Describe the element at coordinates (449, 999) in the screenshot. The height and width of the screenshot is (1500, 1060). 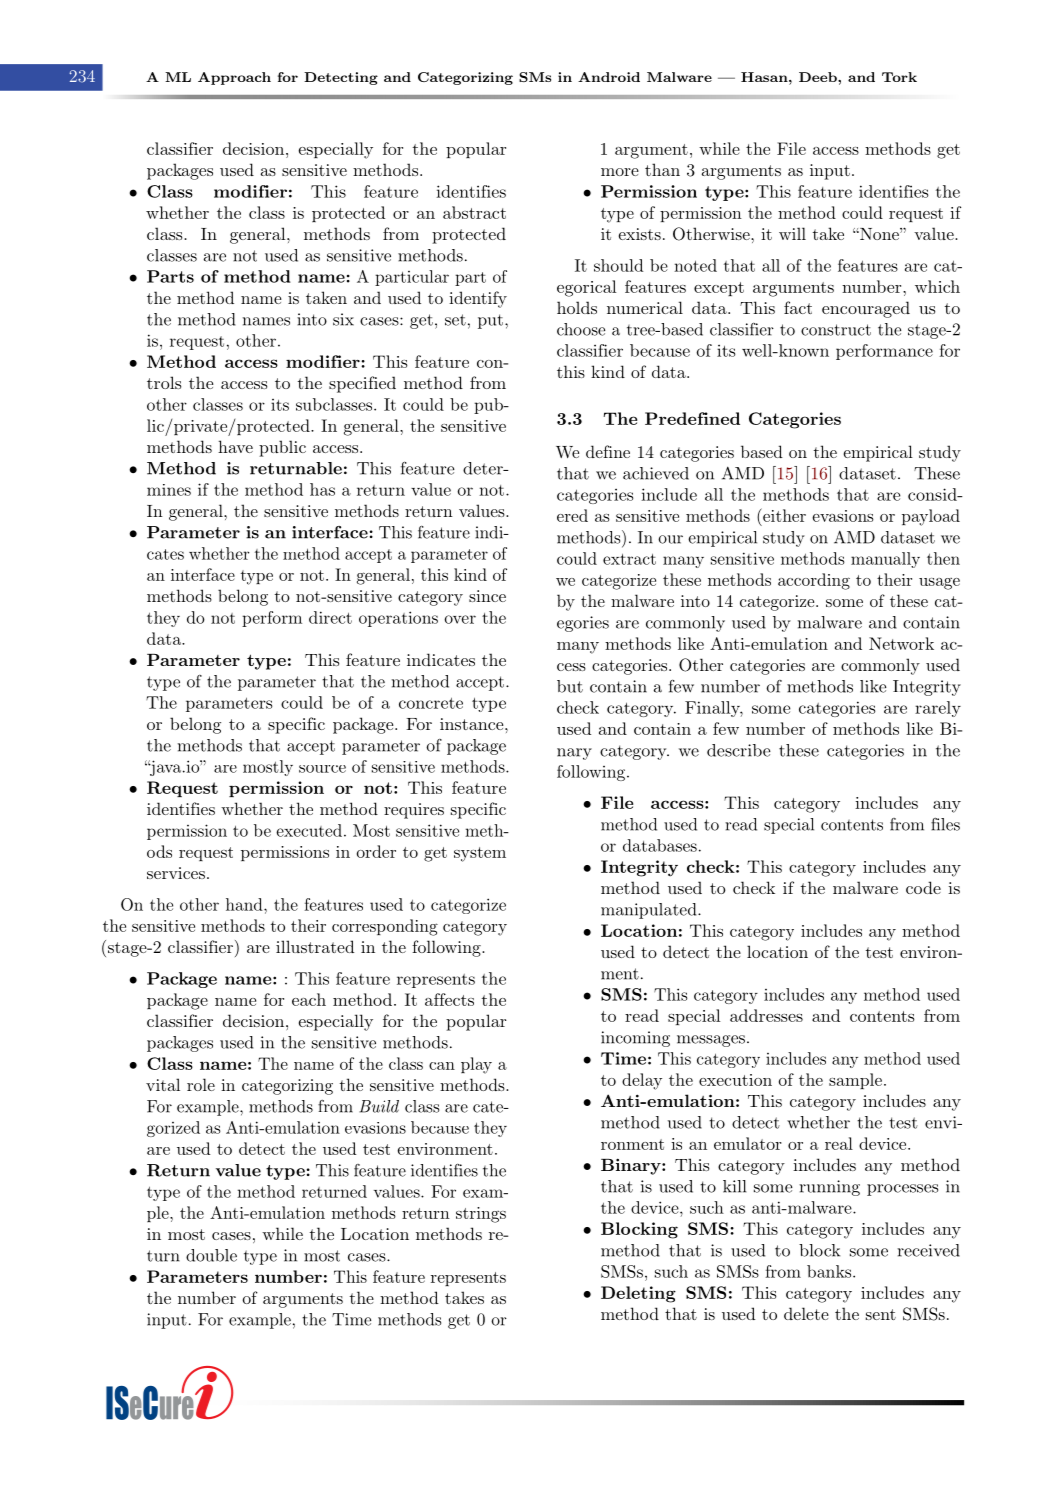
I see `affects` at that location.
